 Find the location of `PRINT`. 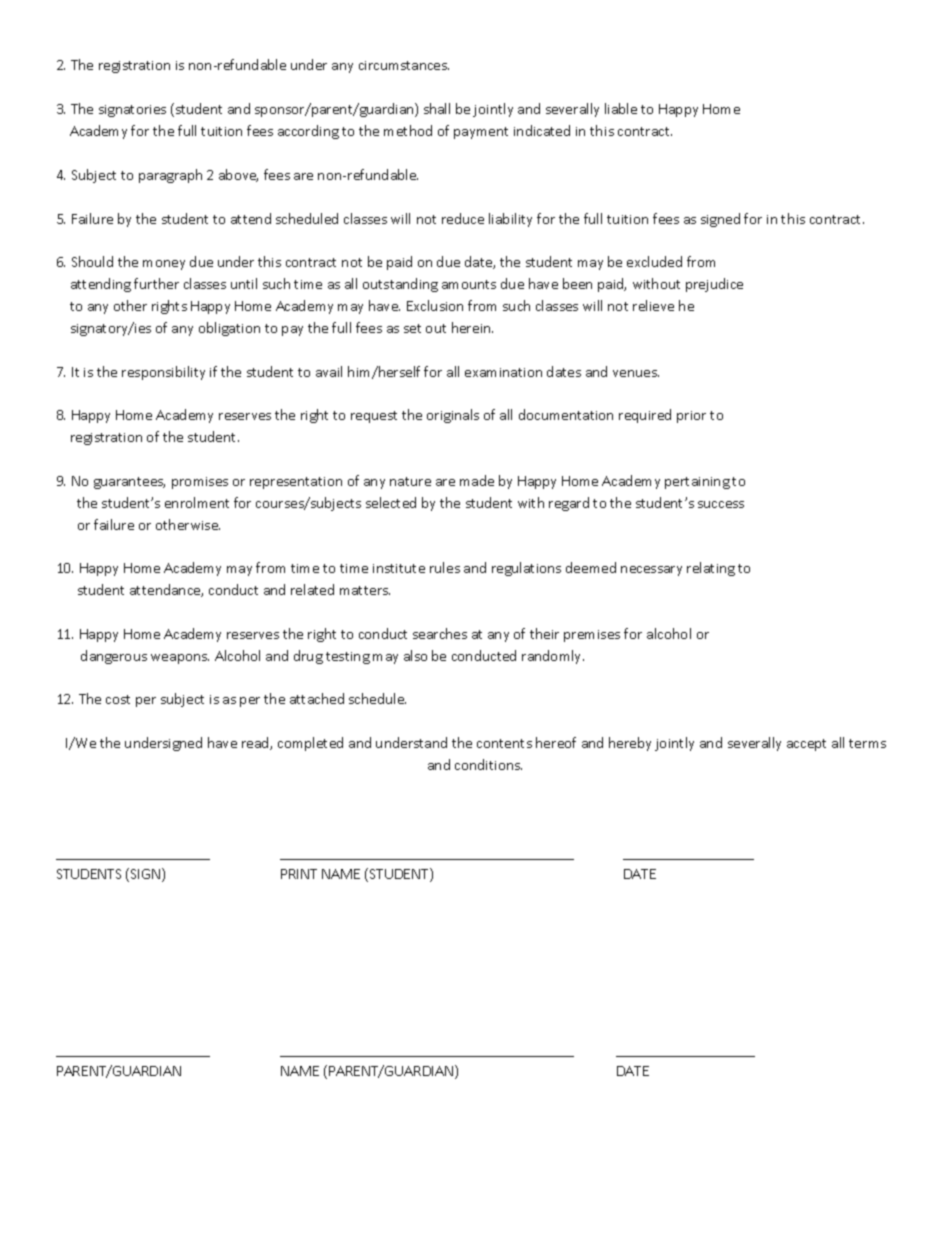

PRINT is located at coordinates (299, 874).
